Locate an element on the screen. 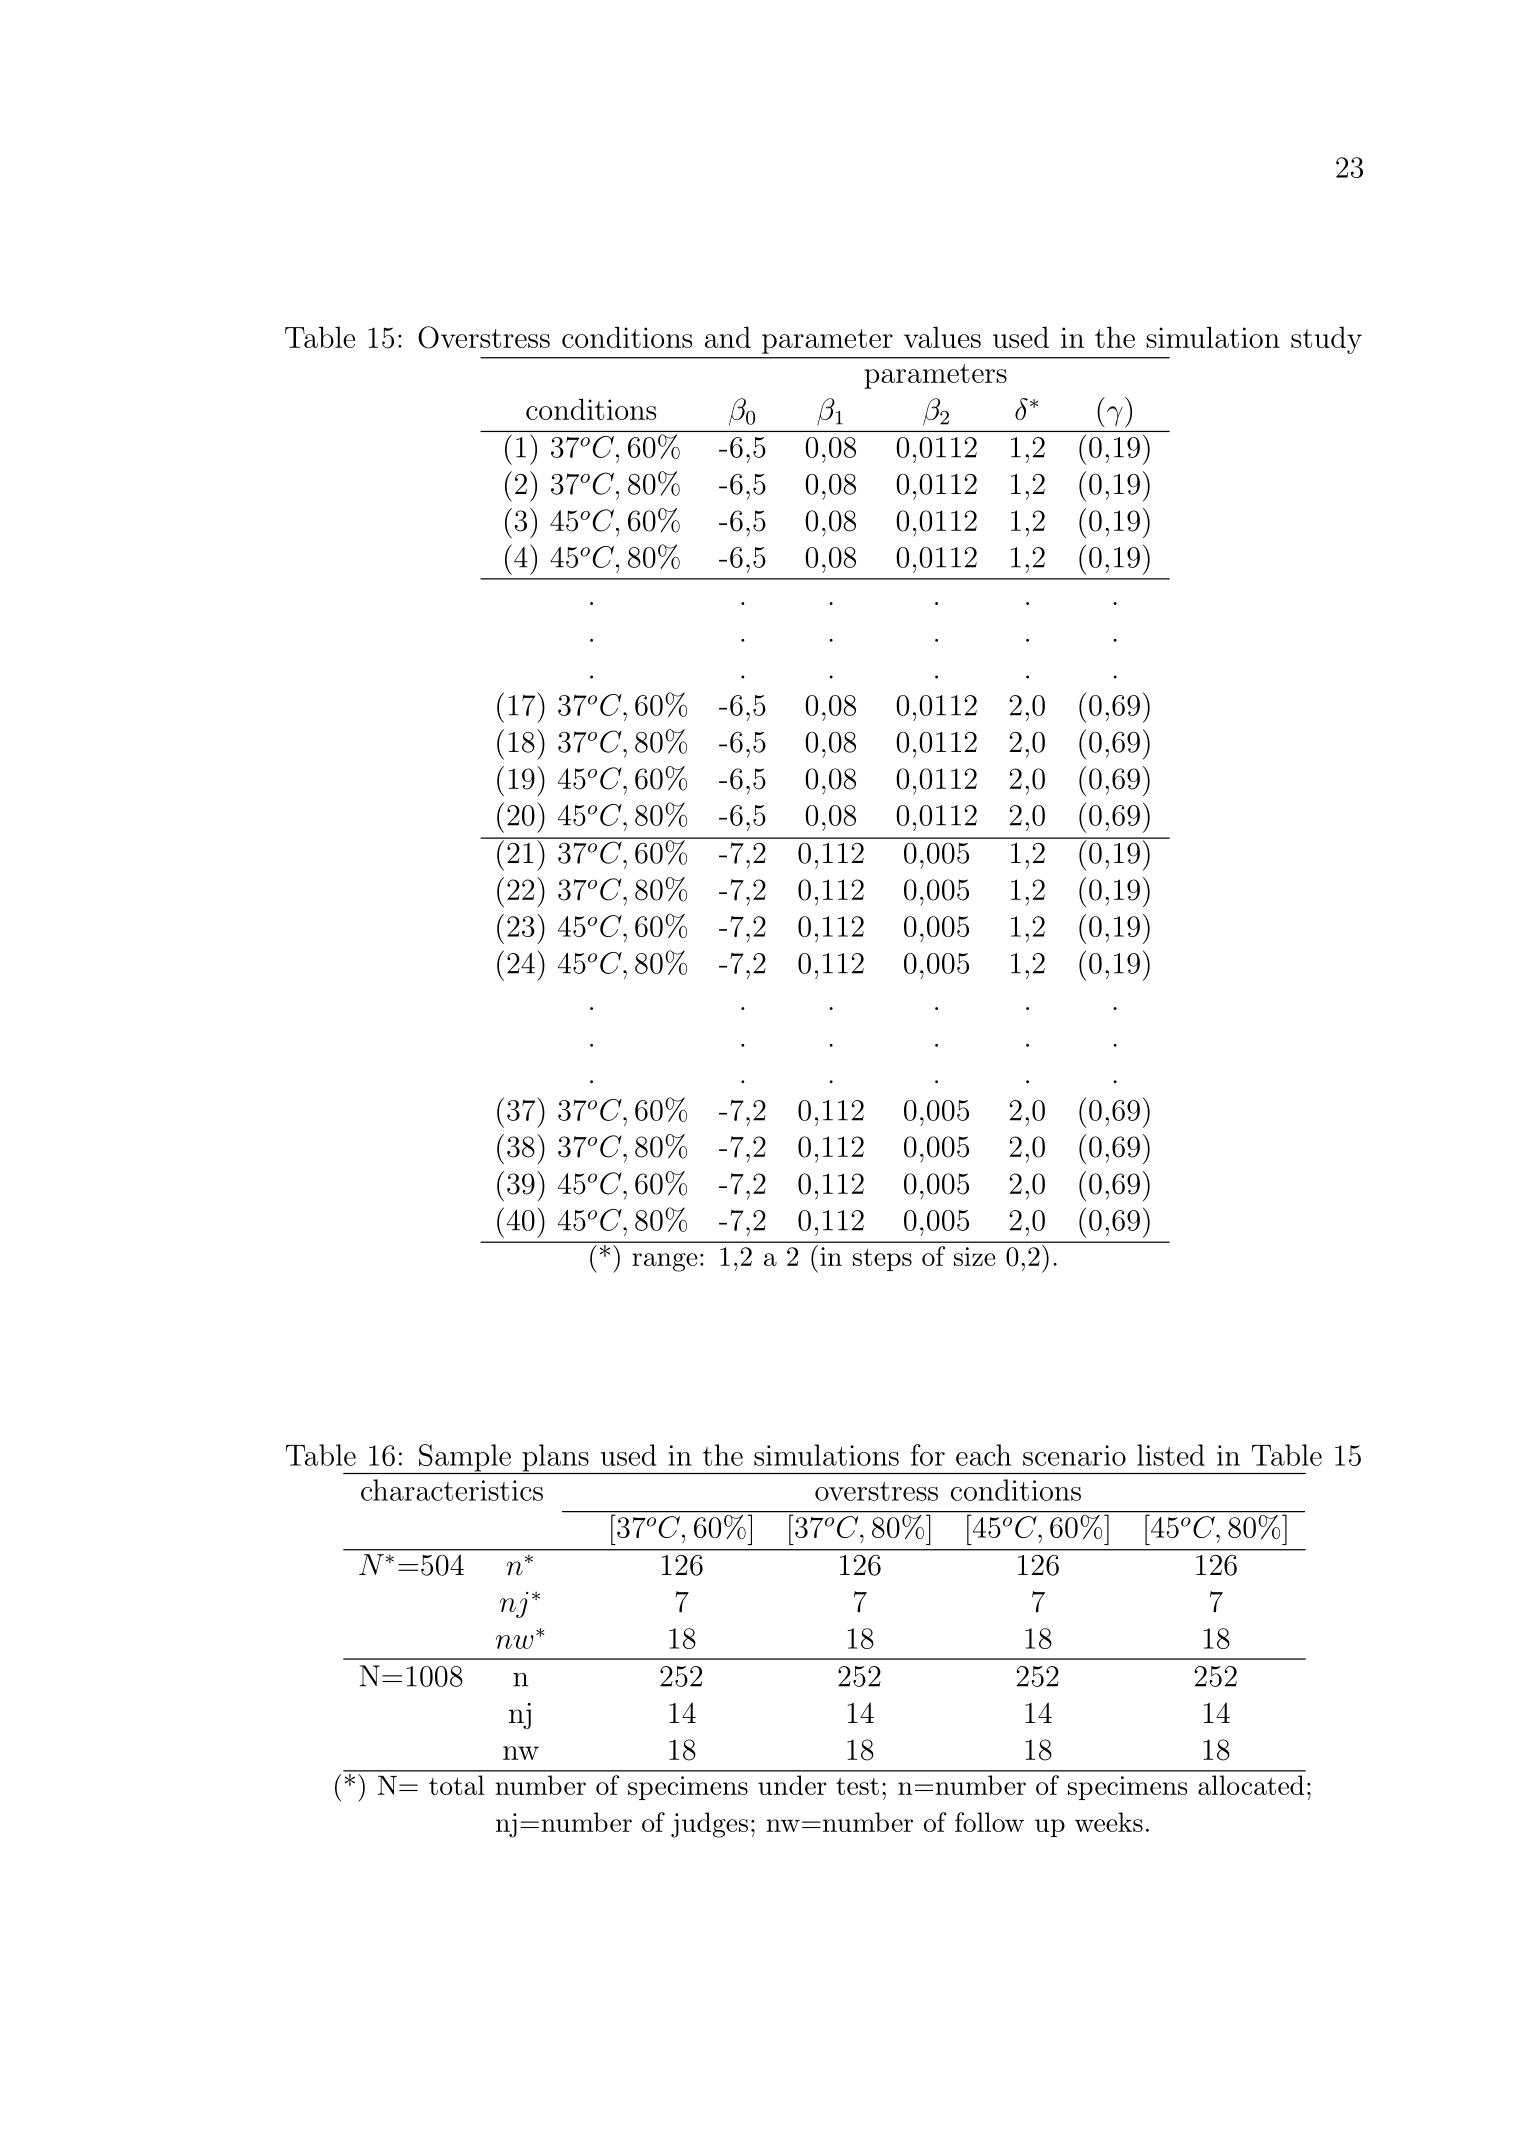 Image resolution: width=1513 pixels, height=2140 pixels. total is located at coordinates (457, 1785).
